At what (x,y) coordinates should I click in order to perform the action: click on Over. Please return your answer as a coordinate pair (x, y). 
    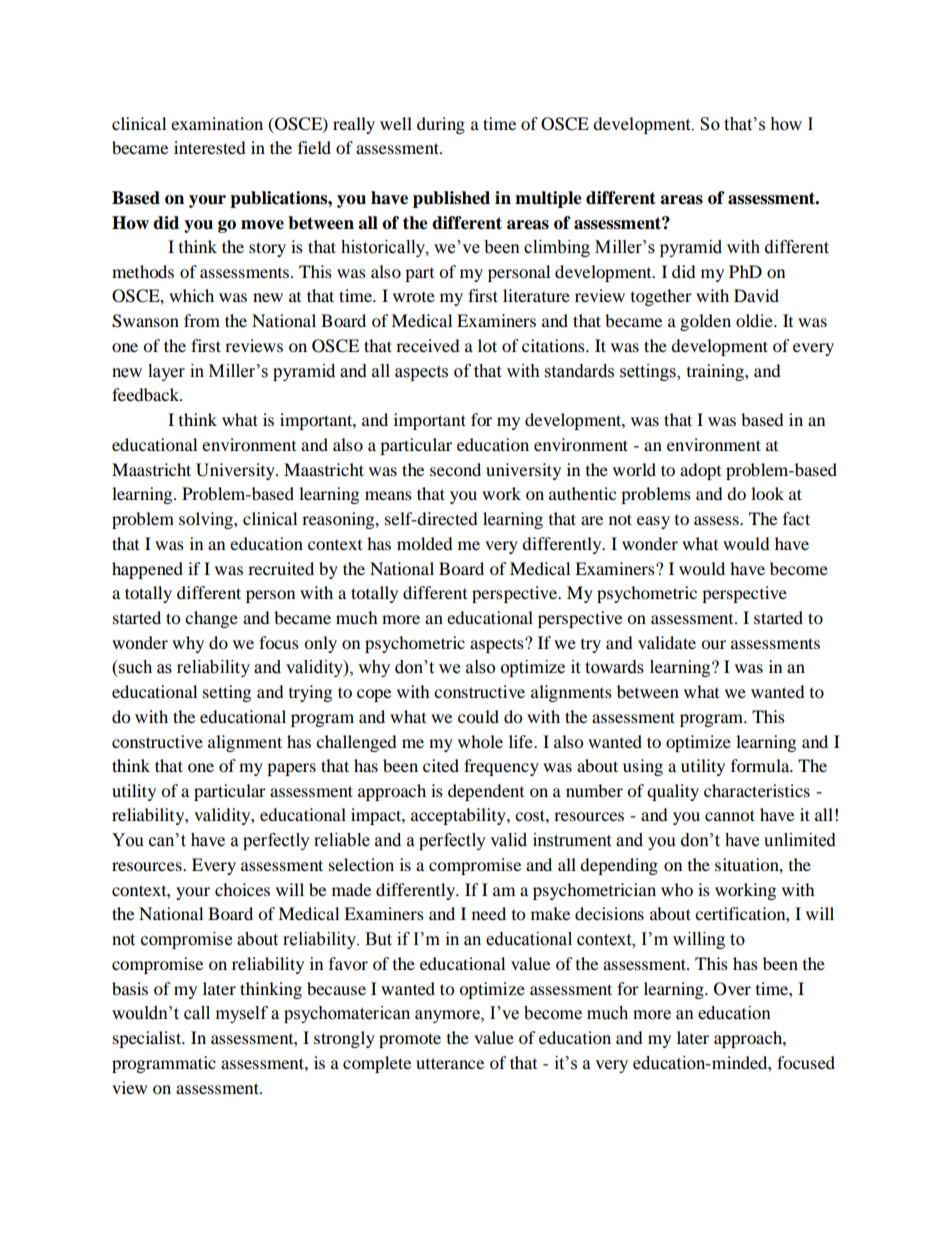
    Looking at the image, I should click on (732, 989).
